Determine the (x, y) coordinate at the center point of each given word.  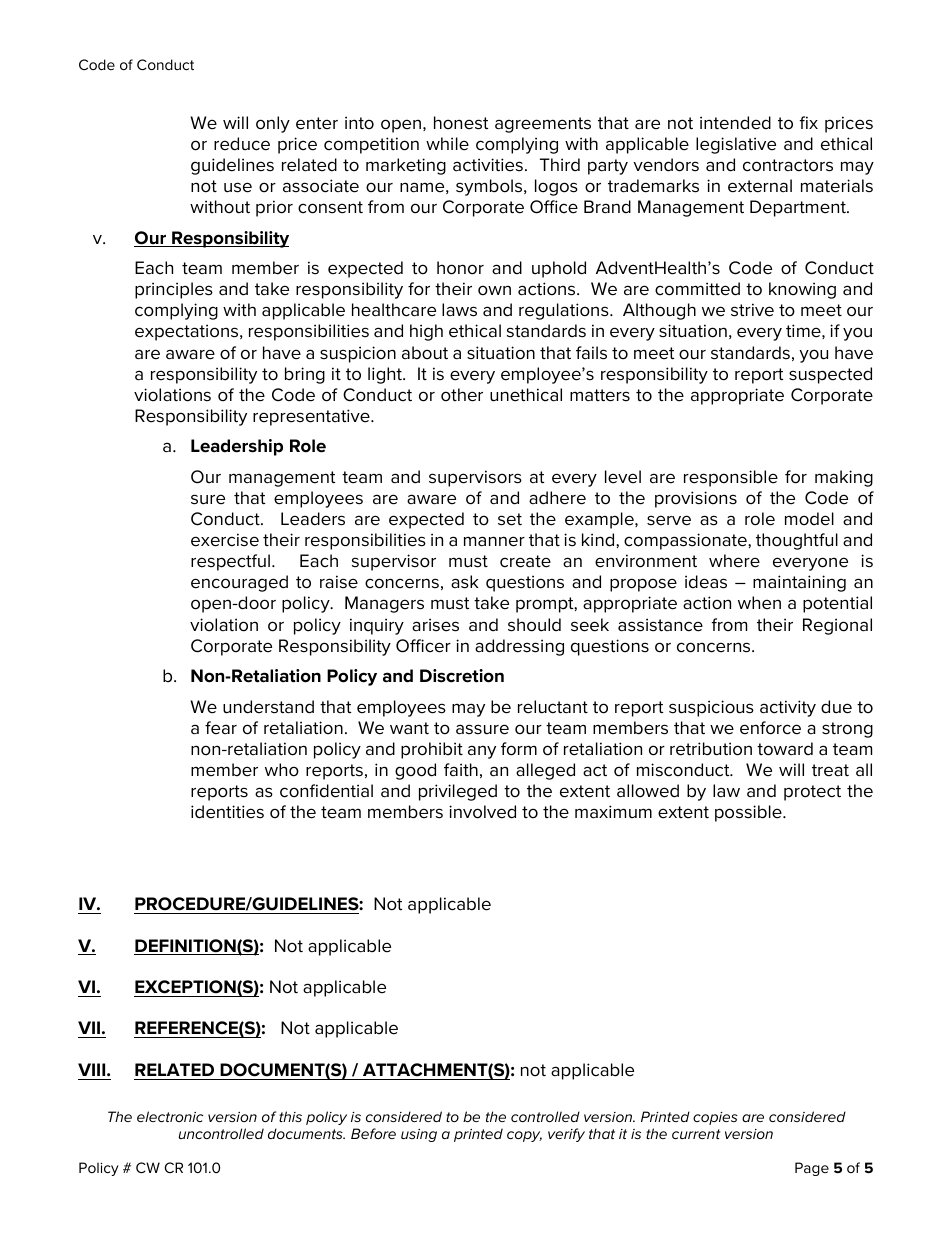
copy (524, 1136)
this (290, 1116)
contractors (788, 165)
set (510, 519)
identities (227, 812)
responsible (731, 478)
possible (749, 813)
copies (715, 1118)
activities (488, 165)
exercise (225, 540)
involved (482, 812)
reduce (242, 144)
